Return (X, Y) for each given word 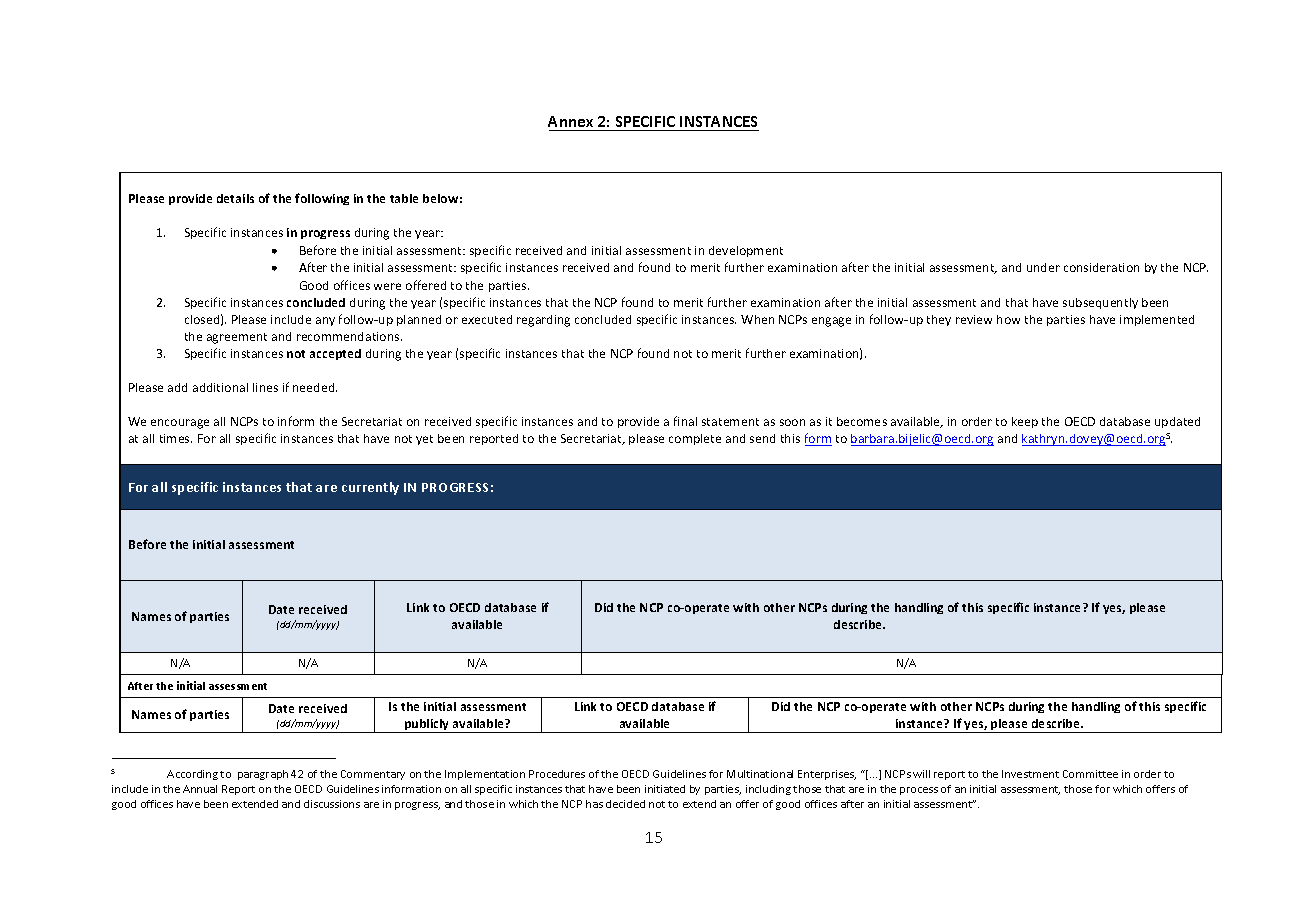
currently (370, 488)
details (235, 198)
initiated (665, 789)
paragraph (263, 775)
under (1043, 267)
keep (1025, 422)
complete (695, 439)
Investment (1030, 774)
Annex (572, 123)
